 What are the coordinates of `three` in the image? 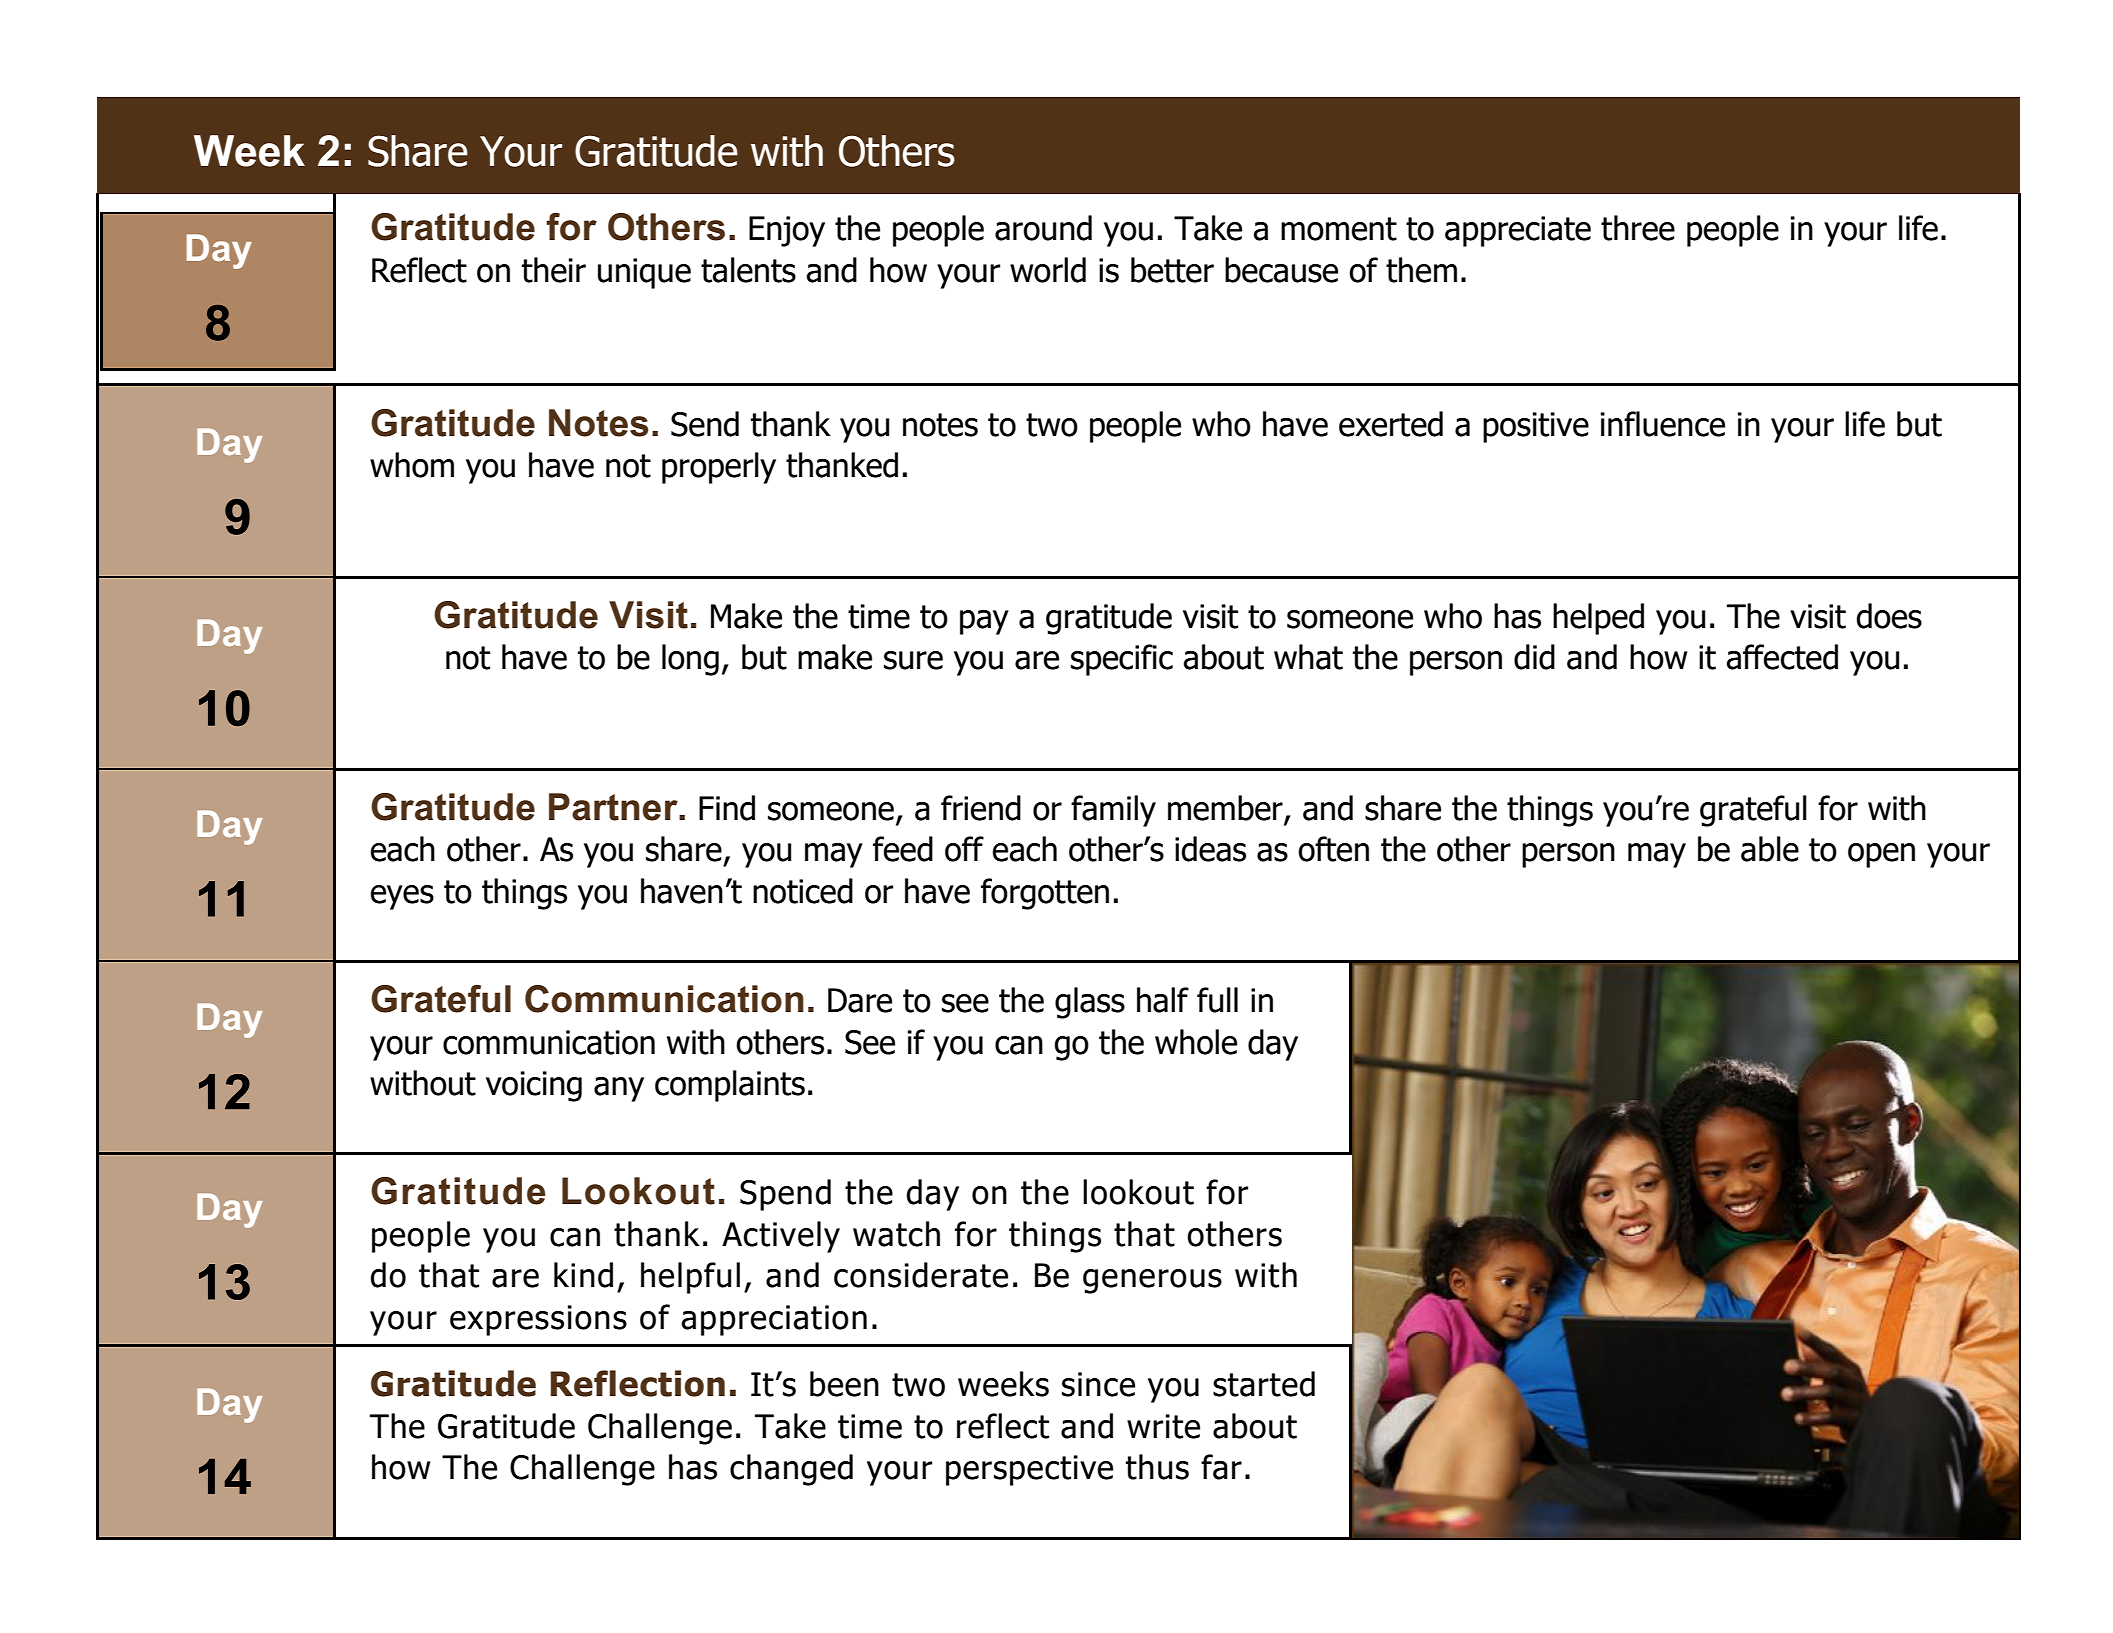 It's located at (1638, 228).
